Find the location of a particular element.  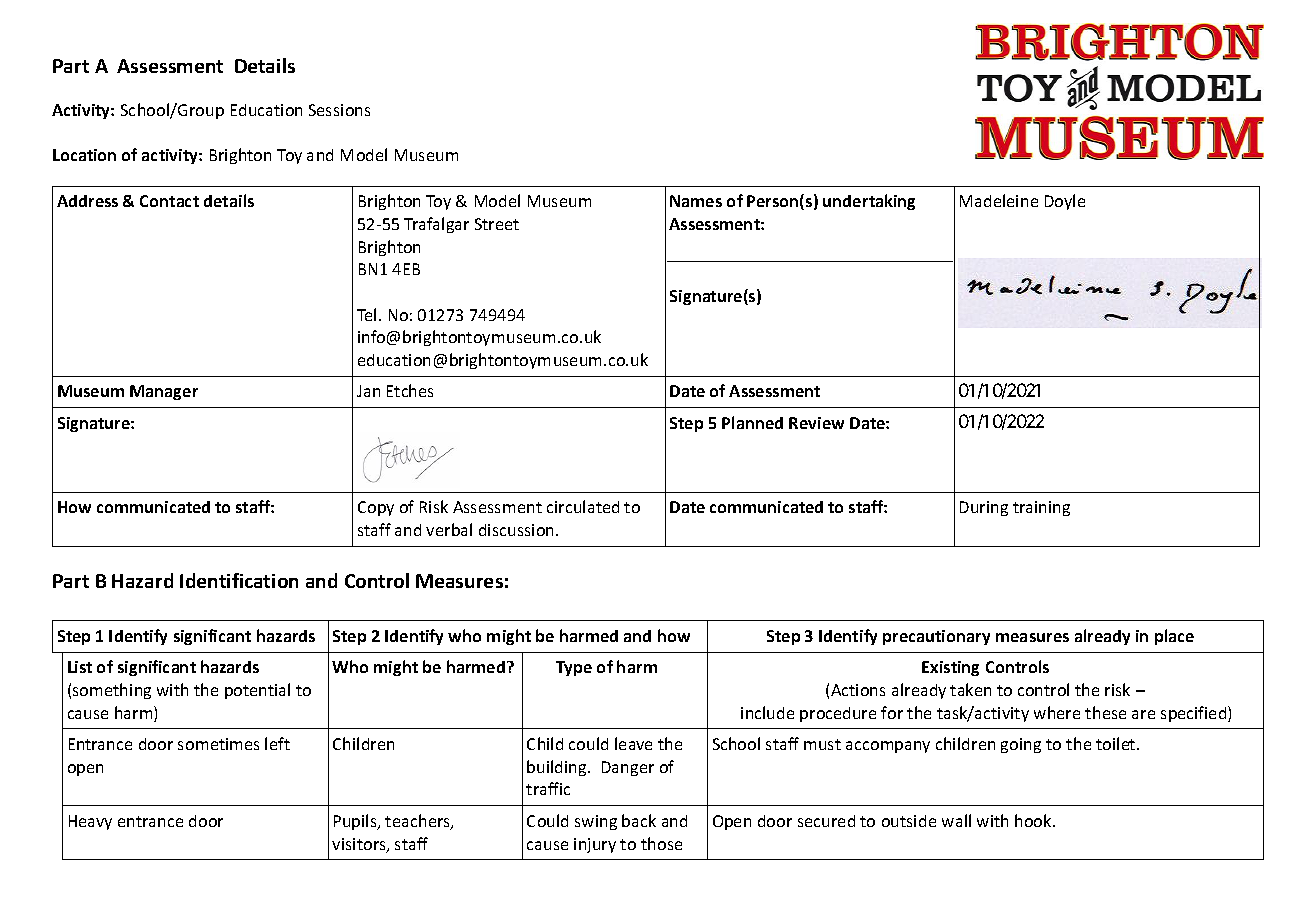

Planned is located at coordinates (752, 422).
